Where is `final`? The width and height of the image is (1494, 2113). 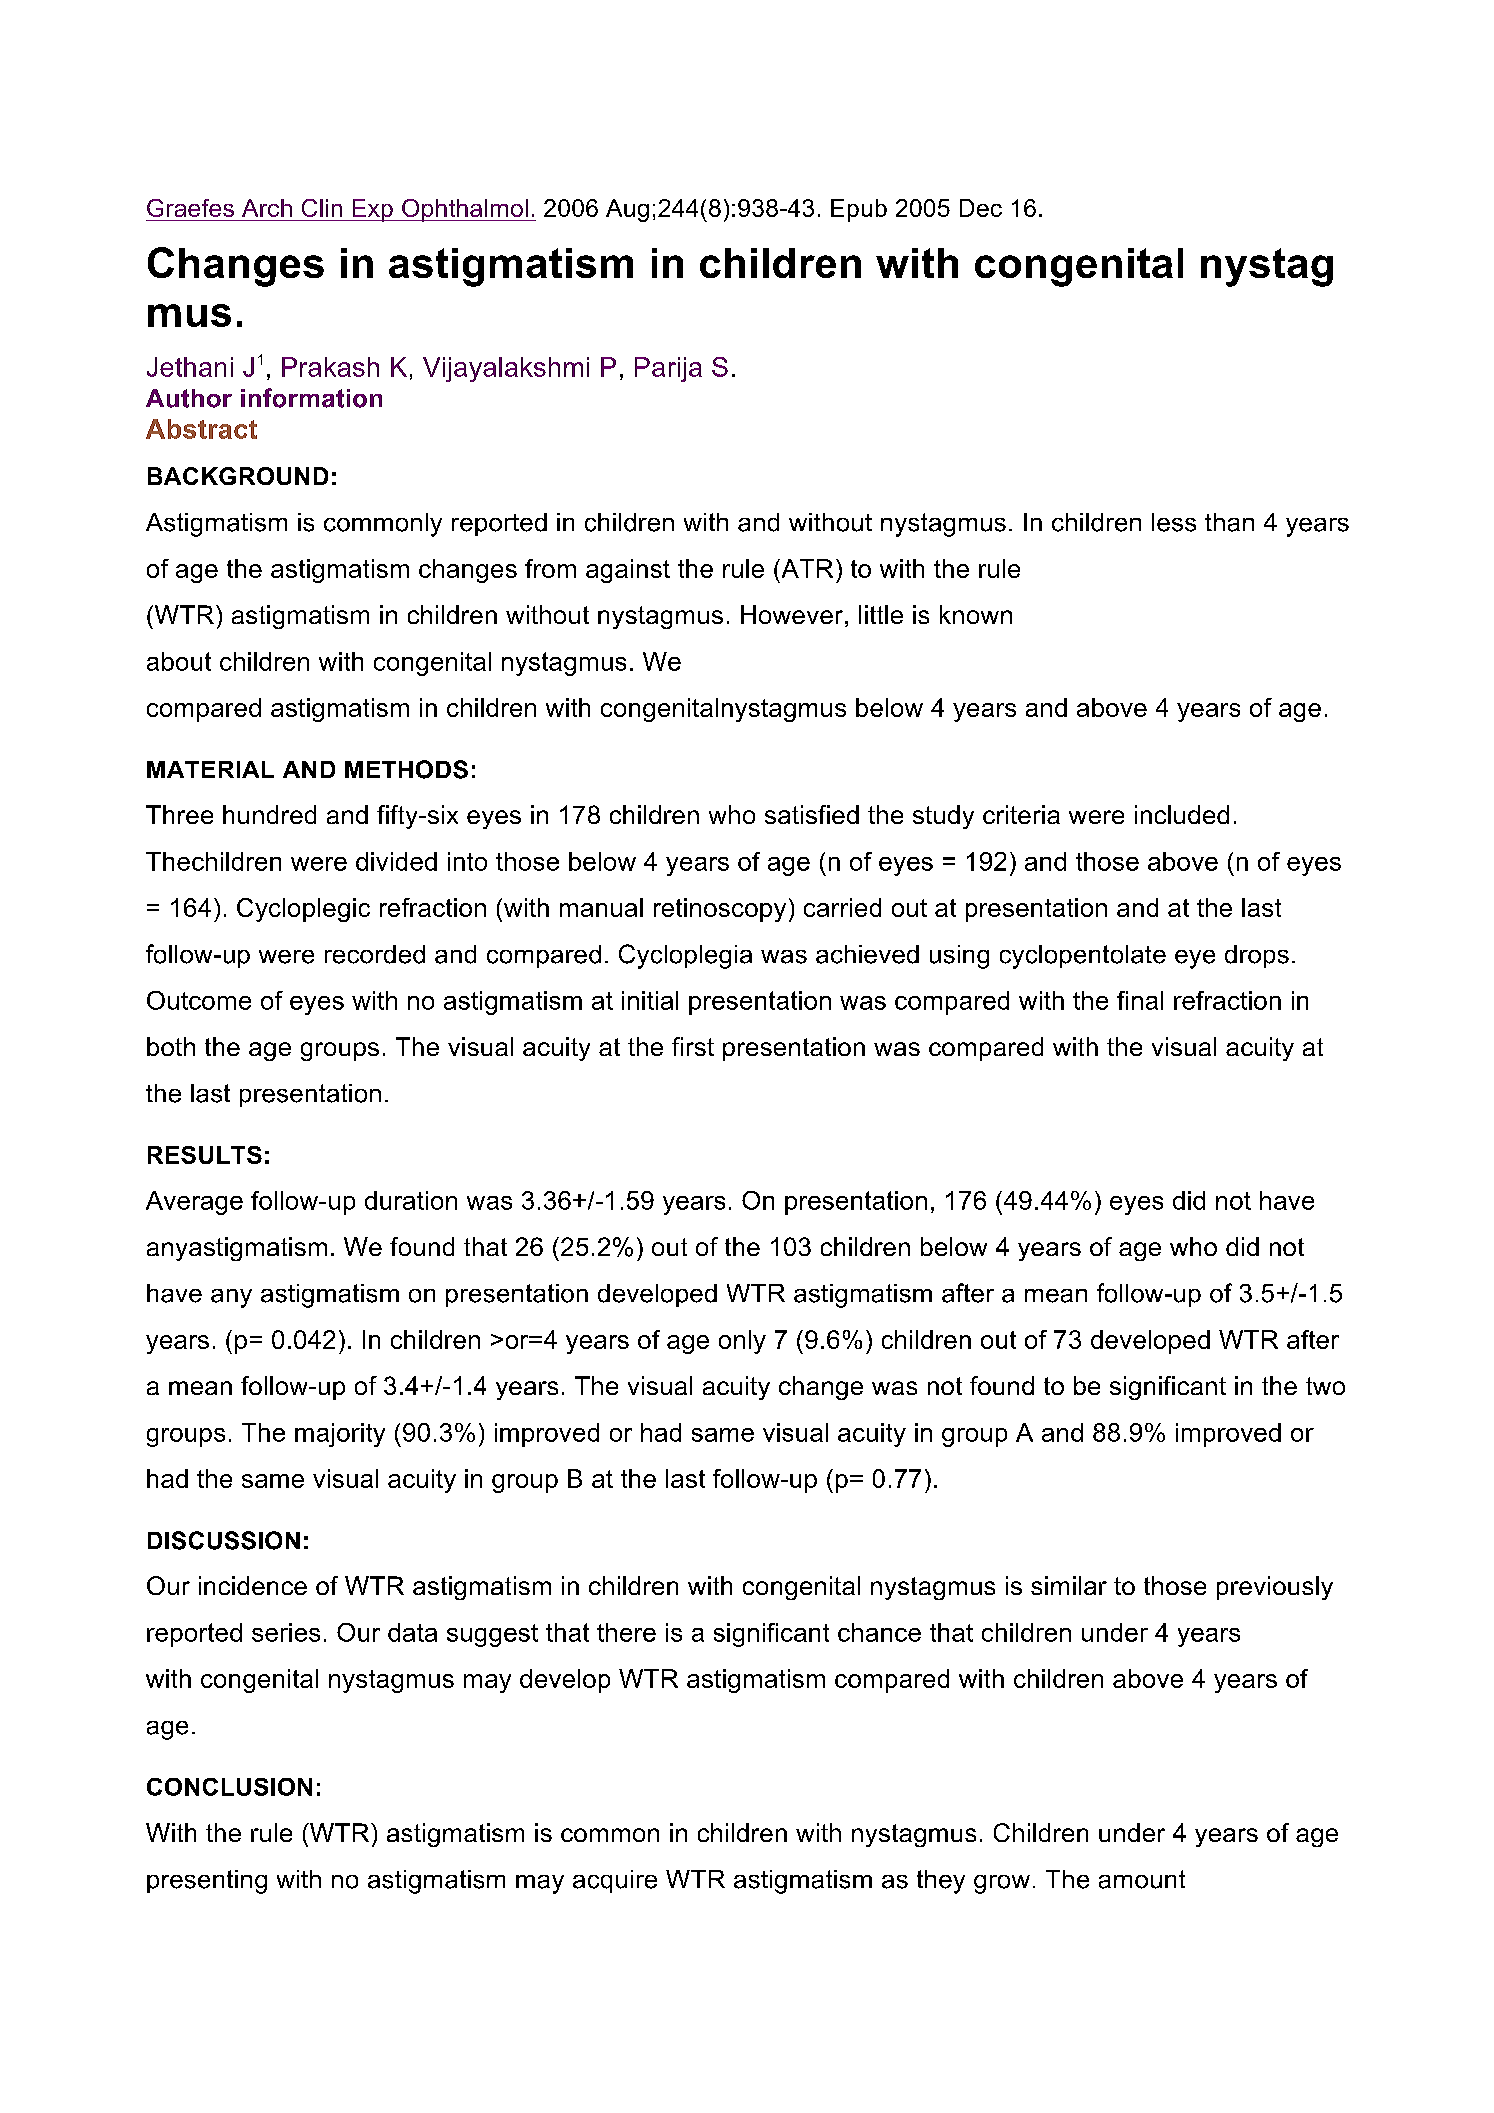 final is located at coordinates (1140, 1000).
